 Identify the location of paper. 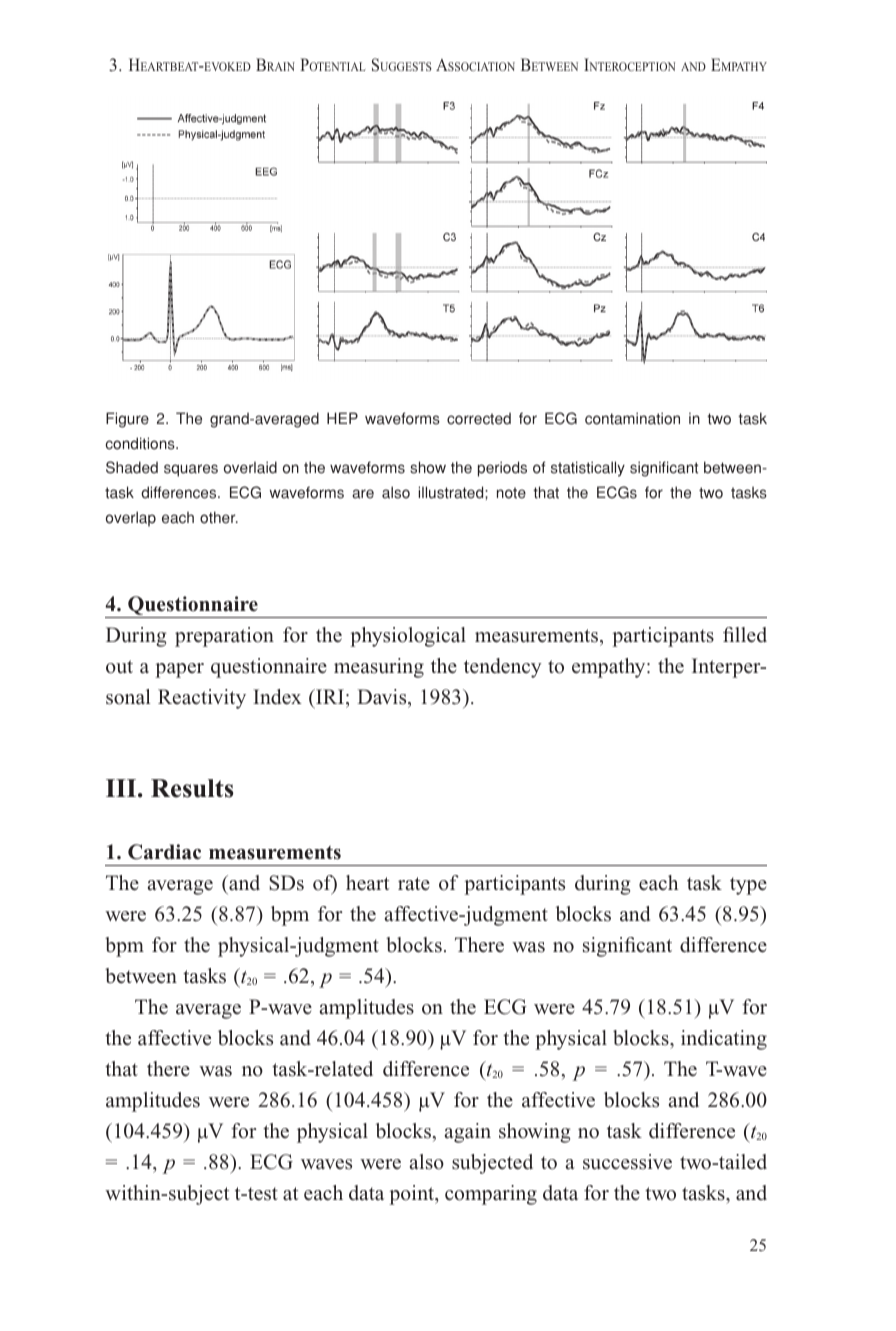
(179, 670).
